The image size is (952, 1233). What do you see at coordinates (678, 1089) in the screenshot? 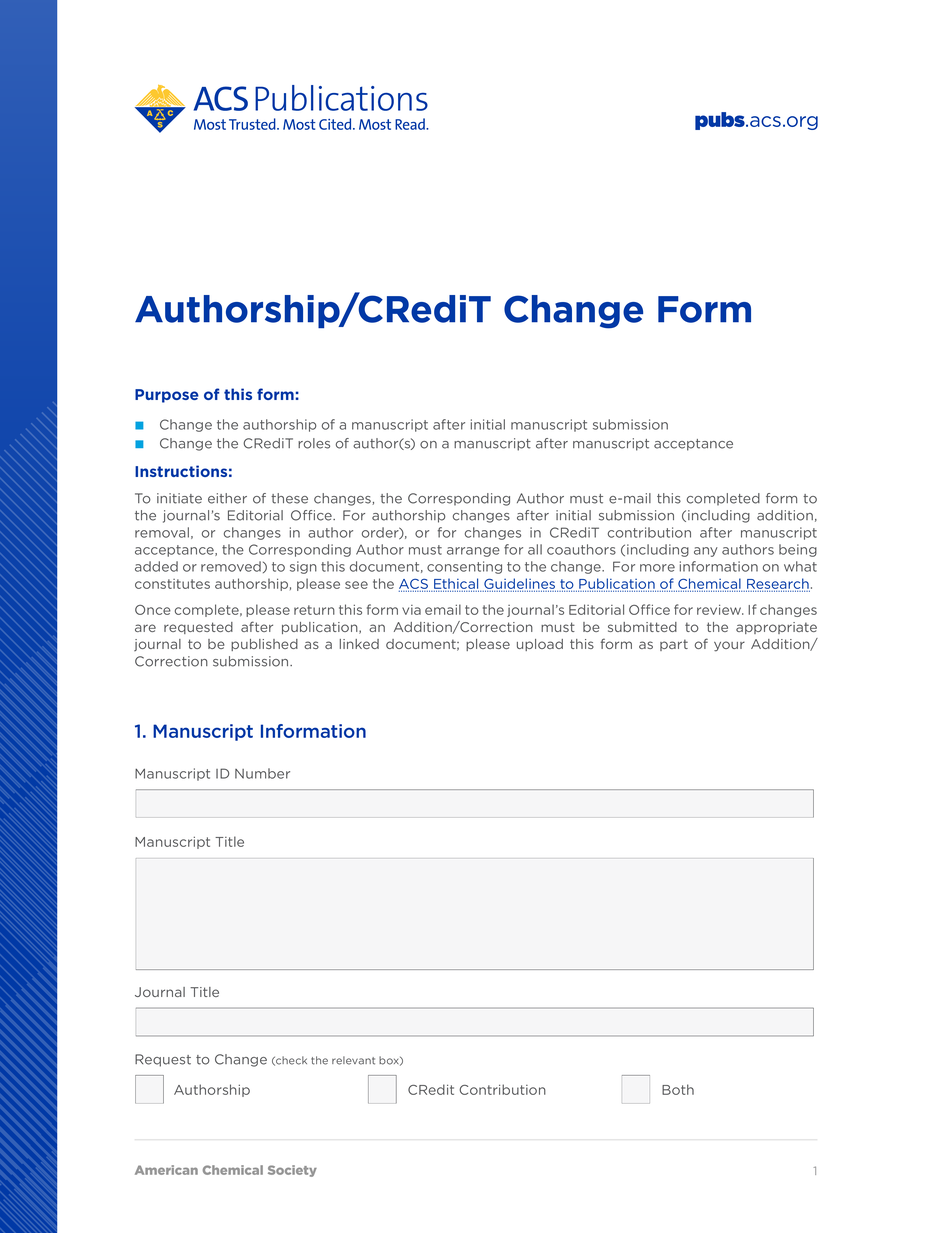
I see `Both` at bounding box center [678, 1089].
